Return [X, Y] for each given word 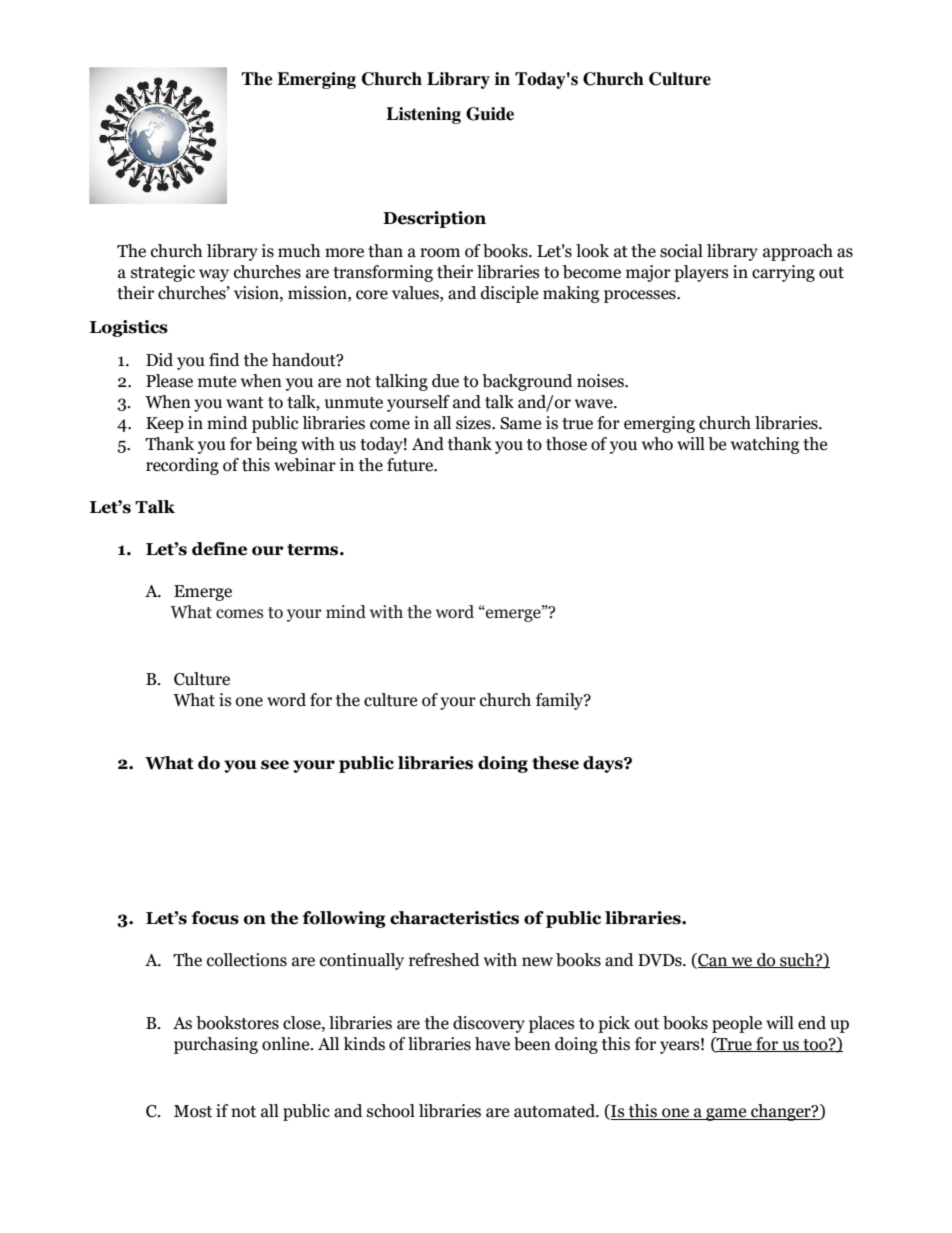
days [604, 764]
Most [193, 1111]
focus [215, 918]
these [555, 763]
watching [765, 445]
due [445, 381]
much [299, 251]
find [224, 360]
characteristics [454, 918]
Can [713, 960]
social [681, 251]
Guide [490, 114]
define [219, 549]
